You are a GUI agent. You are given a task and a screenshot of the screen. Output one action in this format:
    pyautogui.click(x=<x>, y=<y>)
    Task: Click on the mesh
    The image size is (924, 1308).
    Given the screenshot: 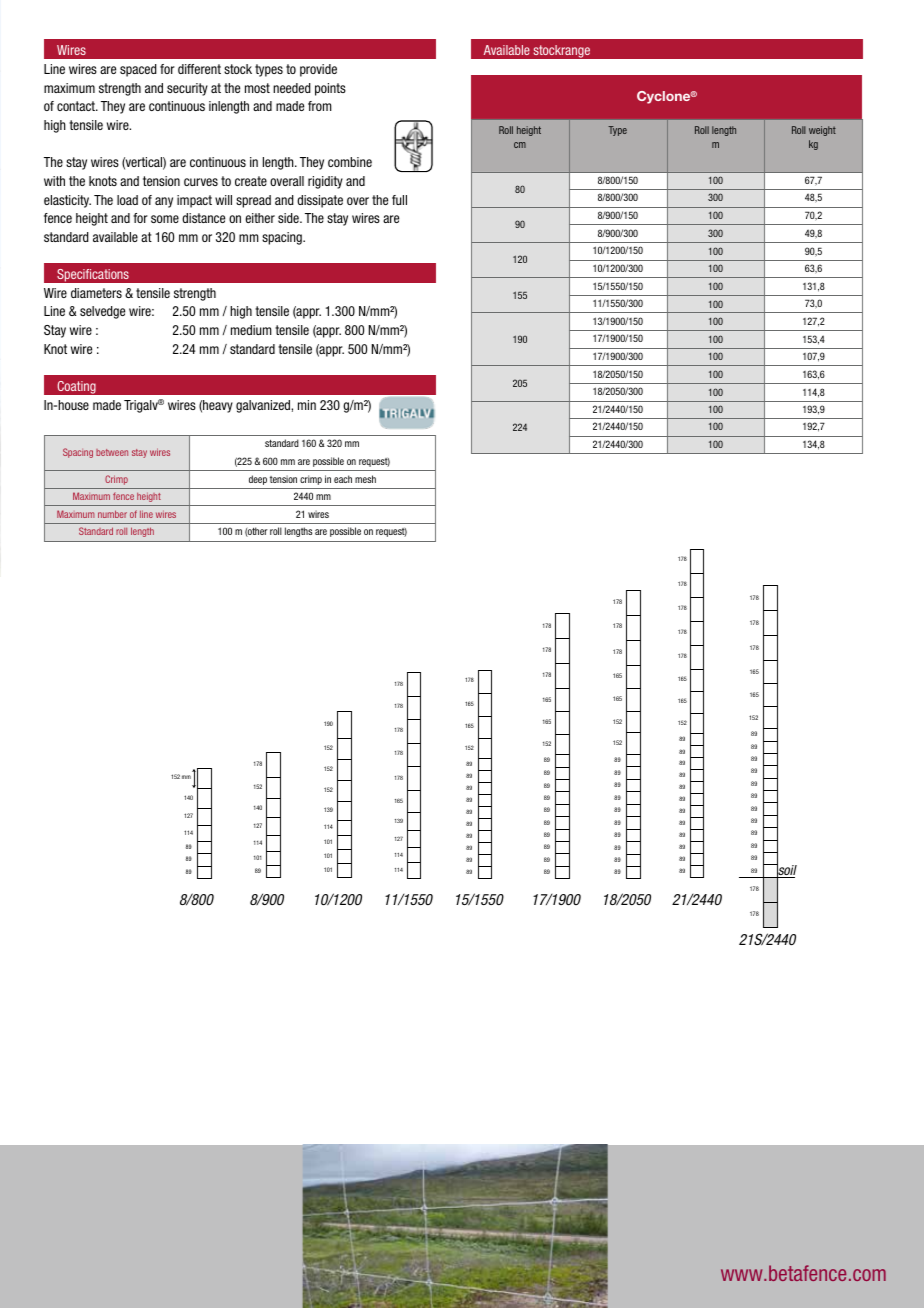 What is the action you would take?
    pyautogui.click(x=365, y=479)
